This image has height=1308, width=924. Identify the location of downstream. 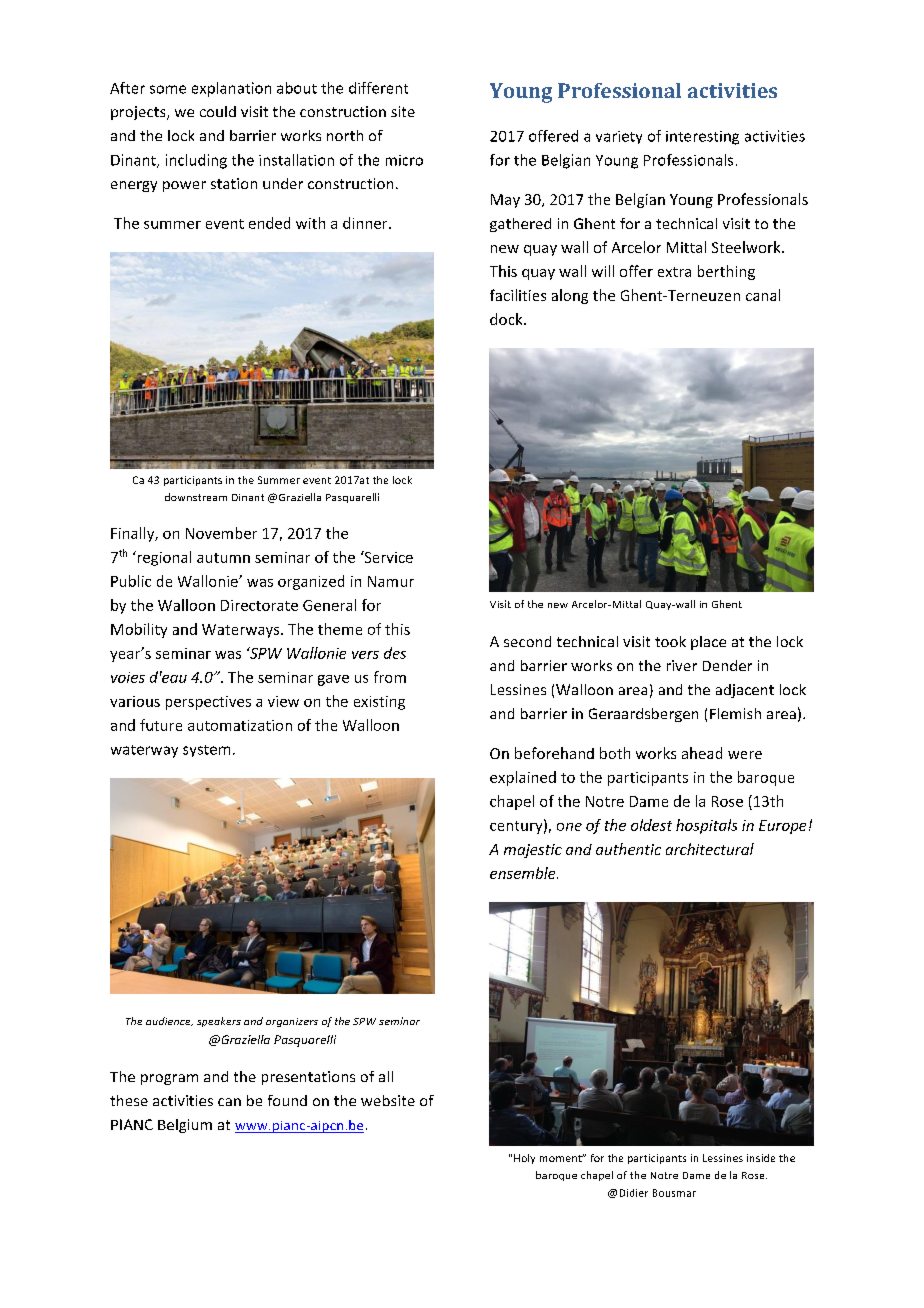
(196, 497).
